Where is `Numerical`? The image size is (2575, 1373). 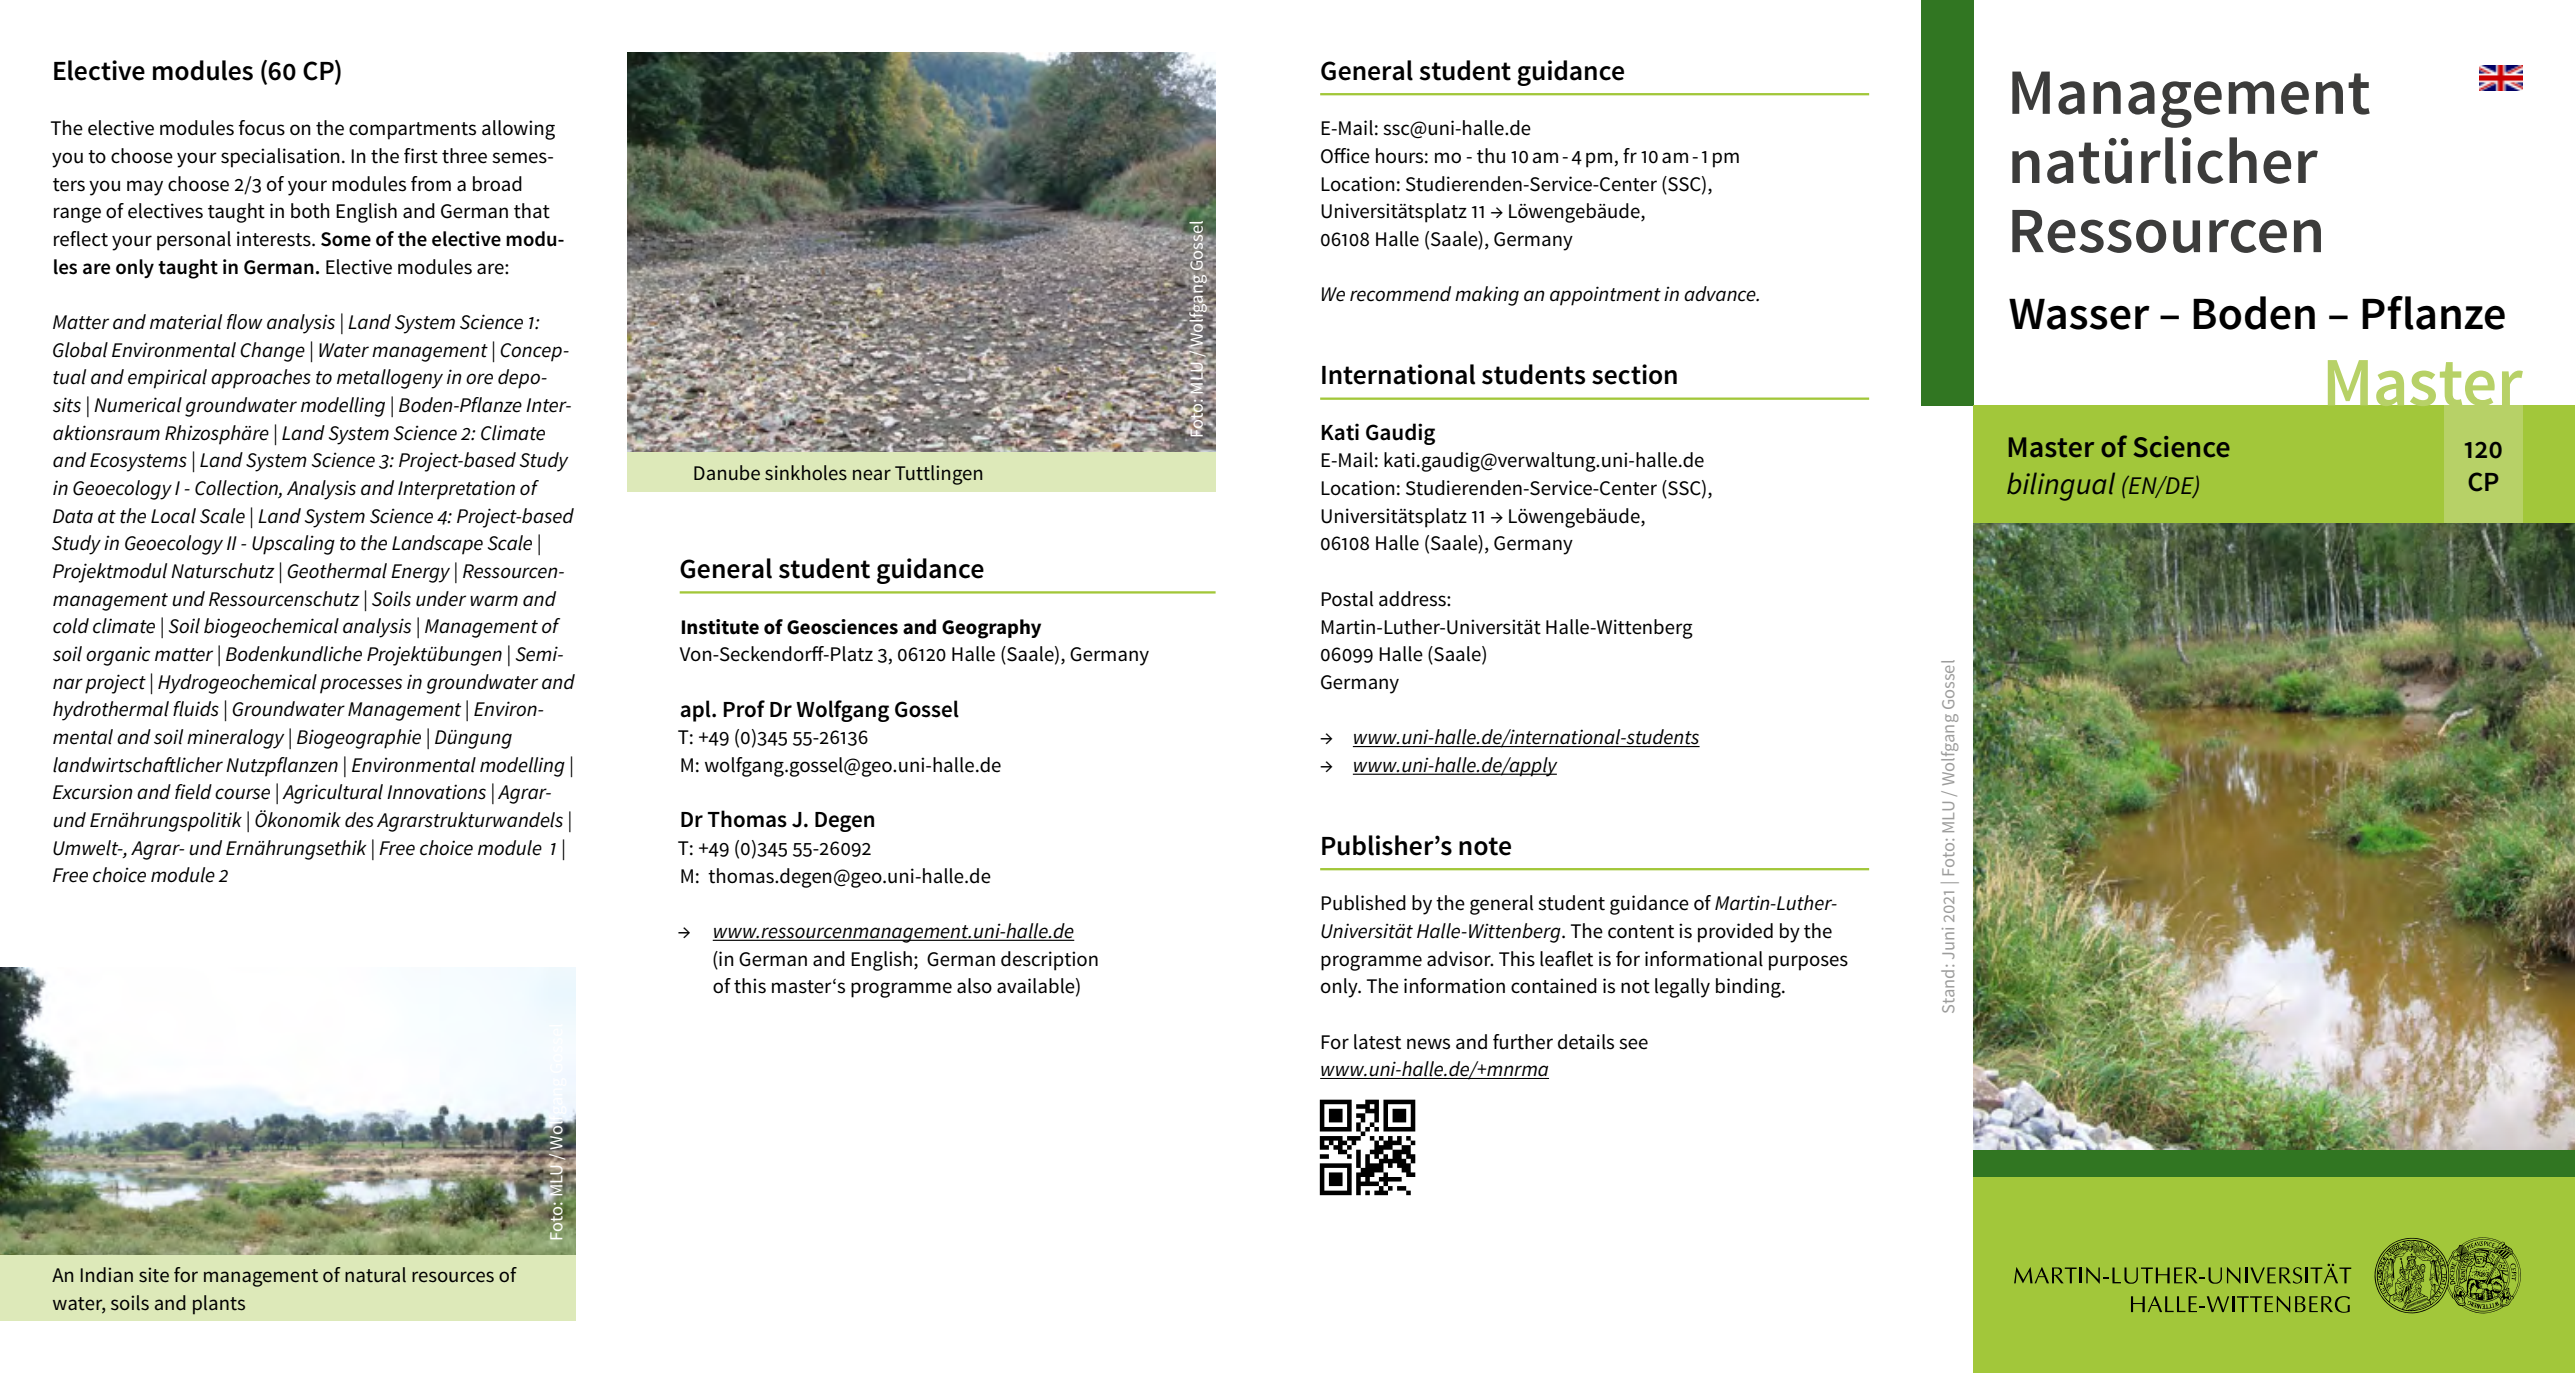 Numerical is located at coordinates (138, 405).
